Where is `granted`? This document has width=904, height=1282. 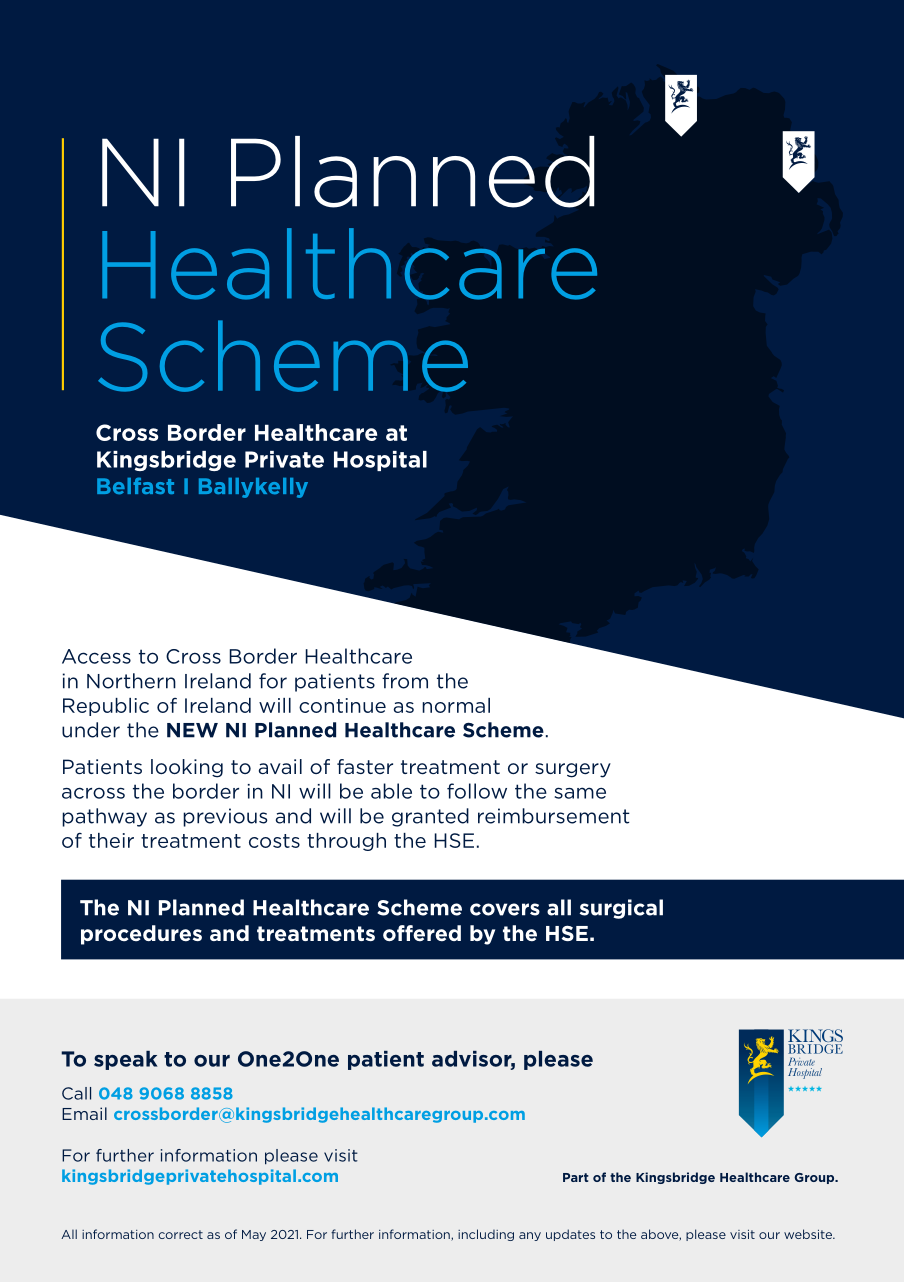
granted is located at coordinates (430, 817).
